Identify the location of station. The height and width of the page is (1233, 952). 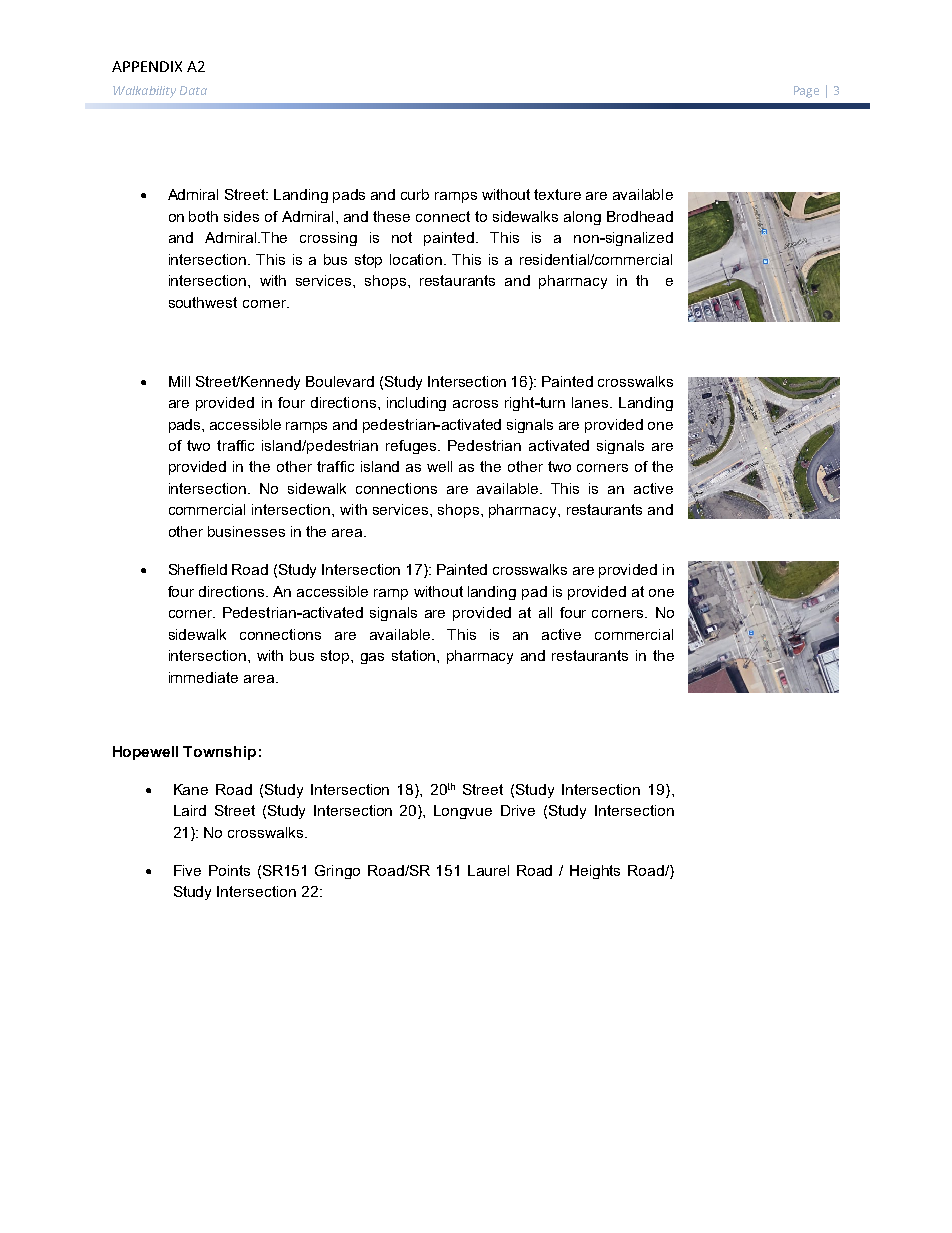
(415, 655).
